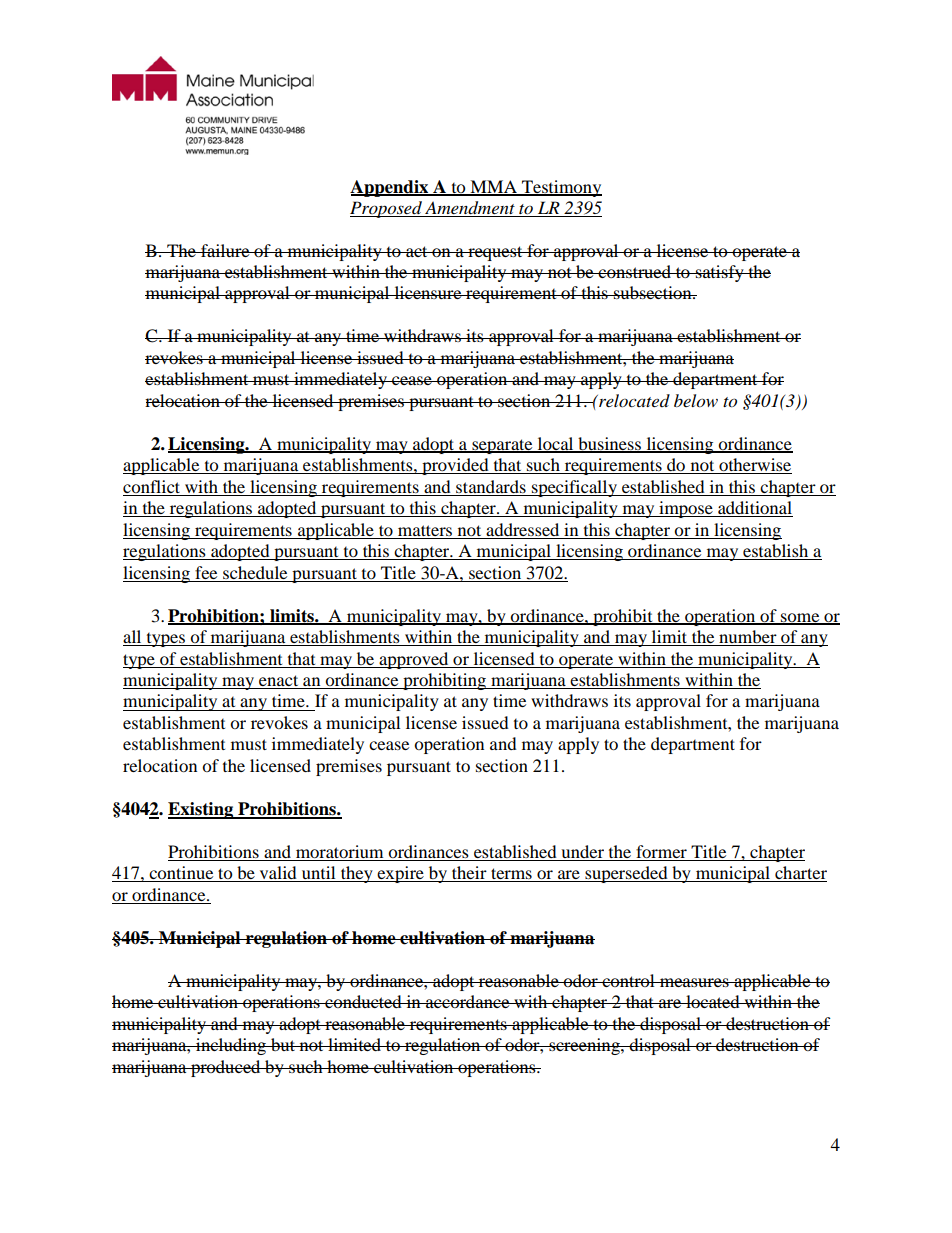 This page has height=1233, width=952. What do you see at coordinates (468, 1001) in the page?
I see `accordance` at bounding box center [468, 1001].
